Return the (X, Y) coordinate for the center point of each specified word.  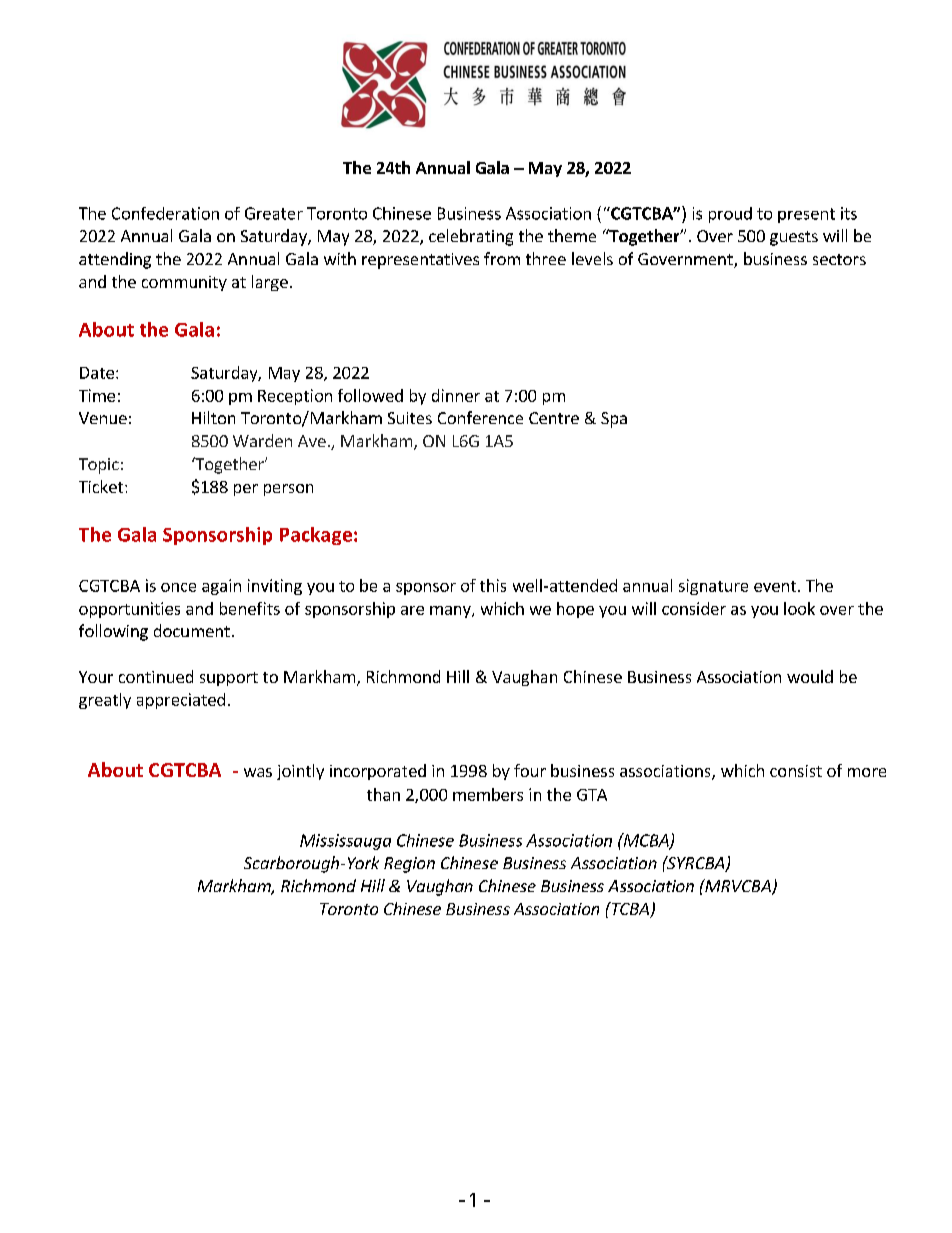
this (493, 585)
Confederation (165, 213)
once (178, 587)
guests (794, 238)
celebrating (471, 237)
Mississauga (345, 842)
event (776, 586)
